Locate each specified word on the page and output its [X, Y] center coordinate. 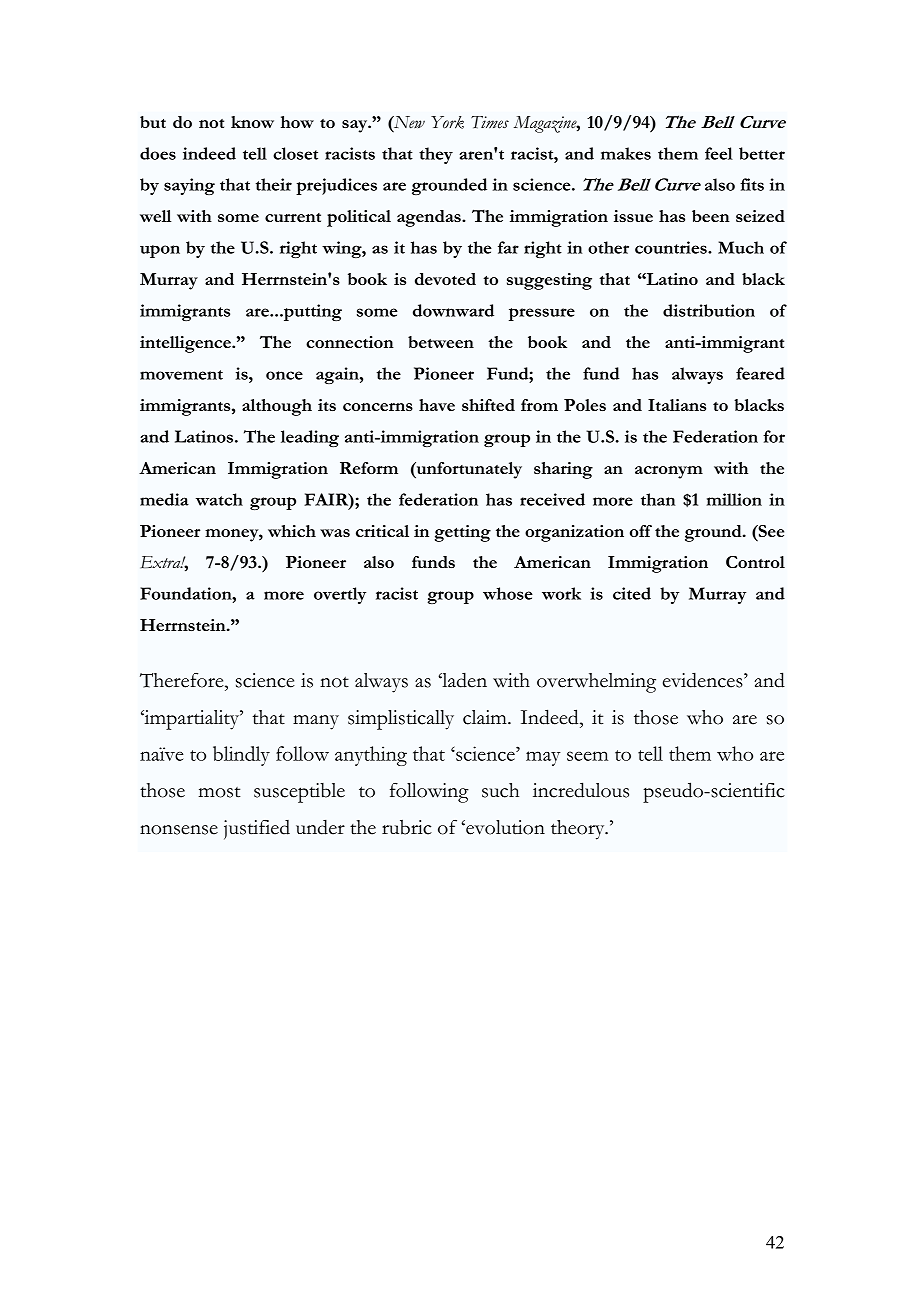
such [500, 790]
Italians [677, 405]
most [219, 792]
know [252, 122]
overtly [340, 595]
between [441, 342]
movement [181, 375]
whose [508, 593]
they [436, 155]
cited [632, 593]
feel [719, 153]
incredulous [581, 790]
